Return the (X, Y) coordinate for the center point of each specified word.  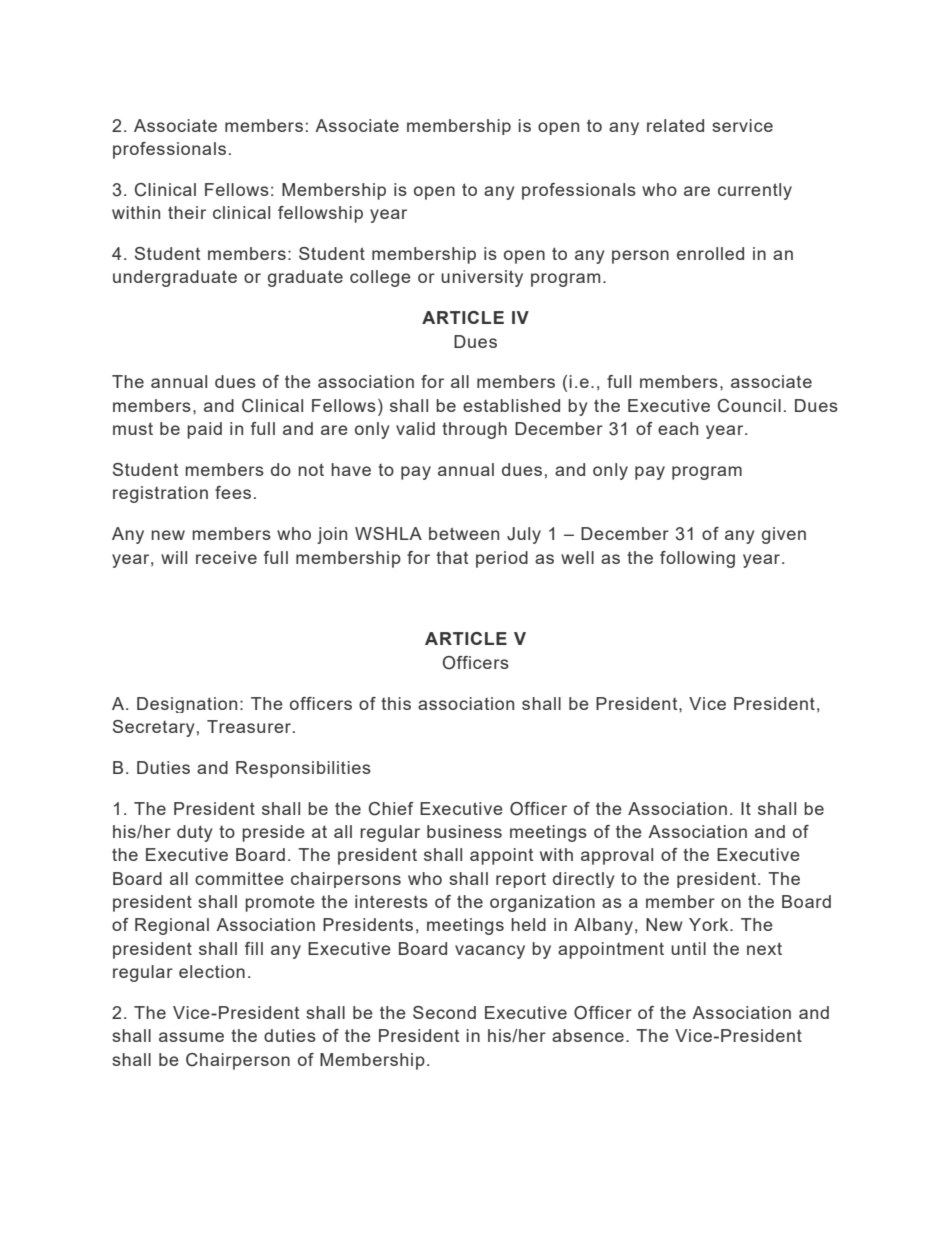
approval (617, 856)
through (474, 430)
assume (191, 1037)
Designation (187, 705)
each (678, 428)
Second (444, 1012)
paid (204, 430)
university (482, 278)
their (187, 212)
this (396, 703)
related (675, 125)
